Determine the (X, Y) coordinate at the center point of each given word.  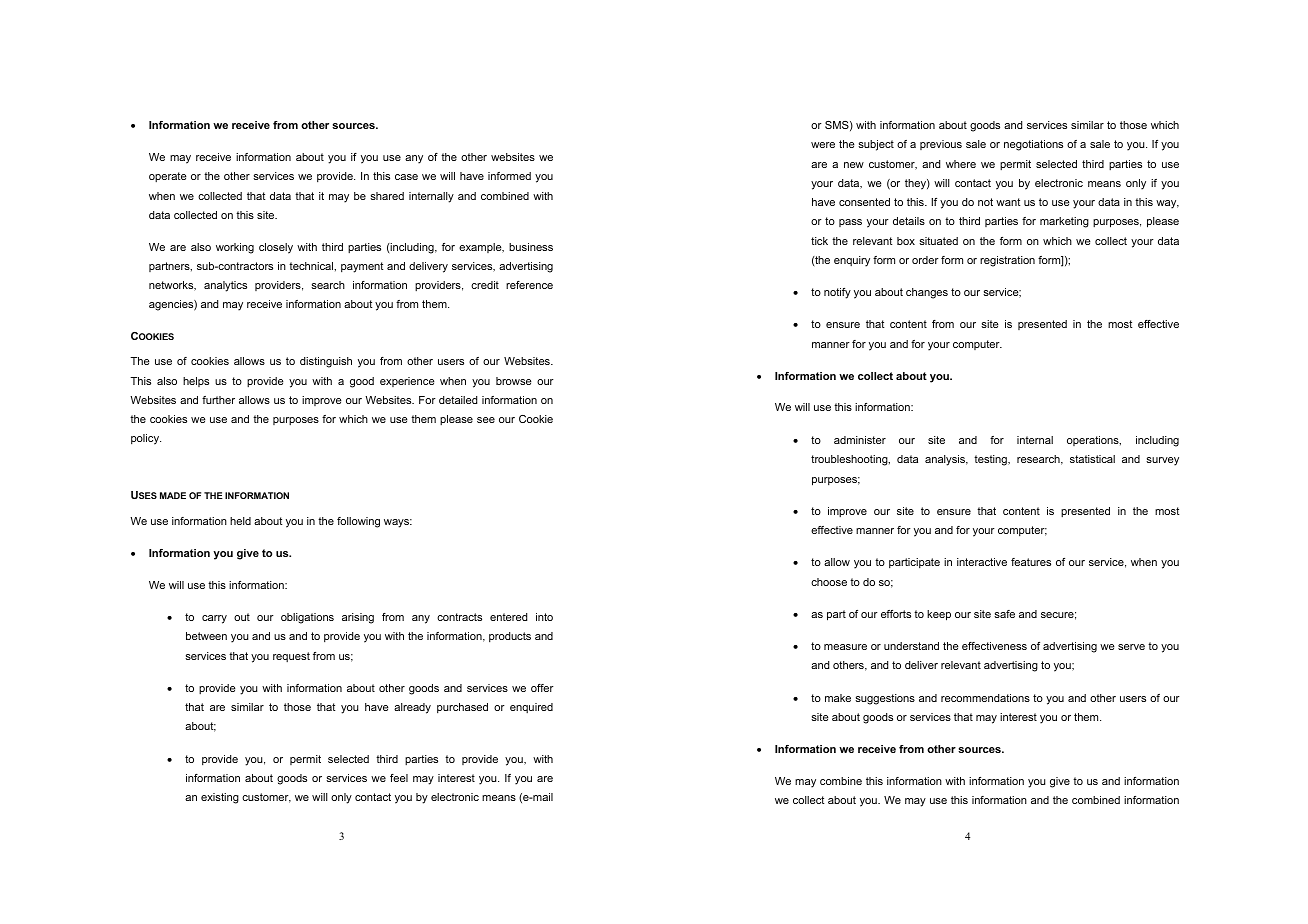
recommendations (985, 698)
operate (168, 177)
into (544, 617)
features (1031, 562)
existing (220, 798)
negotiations (1033, 145)
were (823, 145)
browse (514, 381)
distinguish (326, 362)
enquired (531, 708)
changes (927, 293)
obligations (307, 618)
